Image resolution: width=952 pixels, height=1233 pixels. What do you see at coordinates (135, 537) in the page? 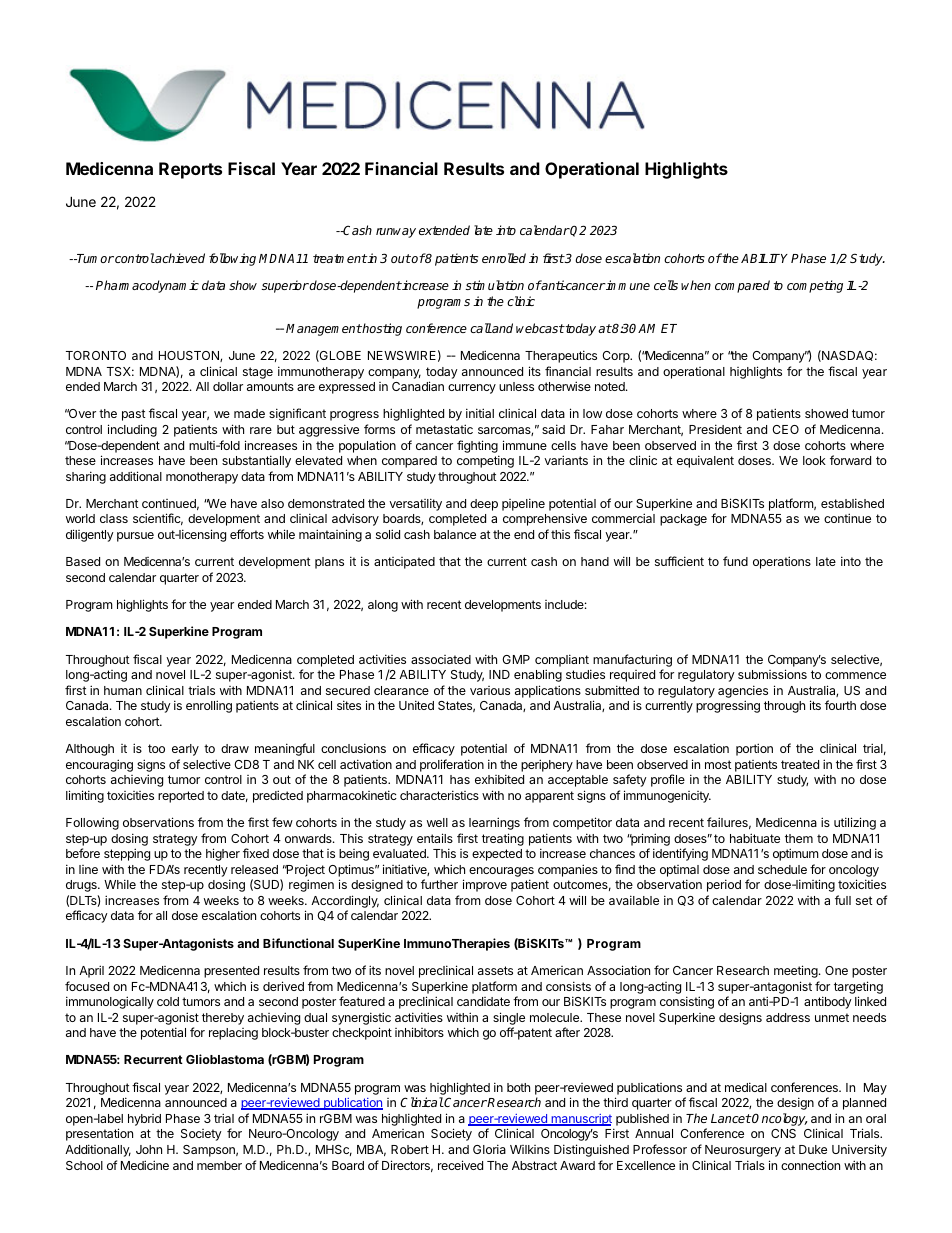
I see `pursue` at bounding box center [135, 537].
